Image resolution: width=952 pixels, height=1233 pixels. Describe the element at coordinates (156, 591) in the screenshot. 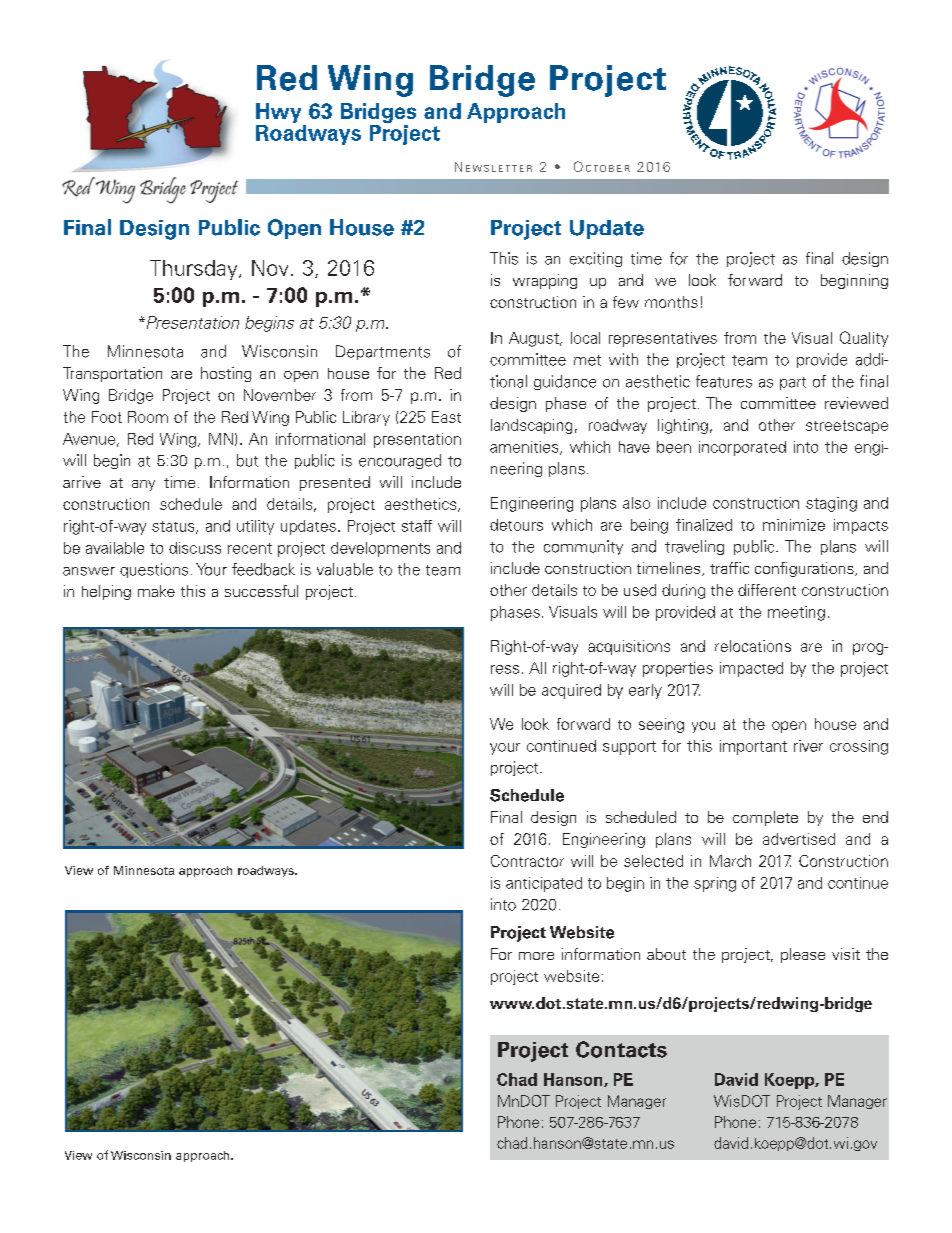

I see `make` at that location.
